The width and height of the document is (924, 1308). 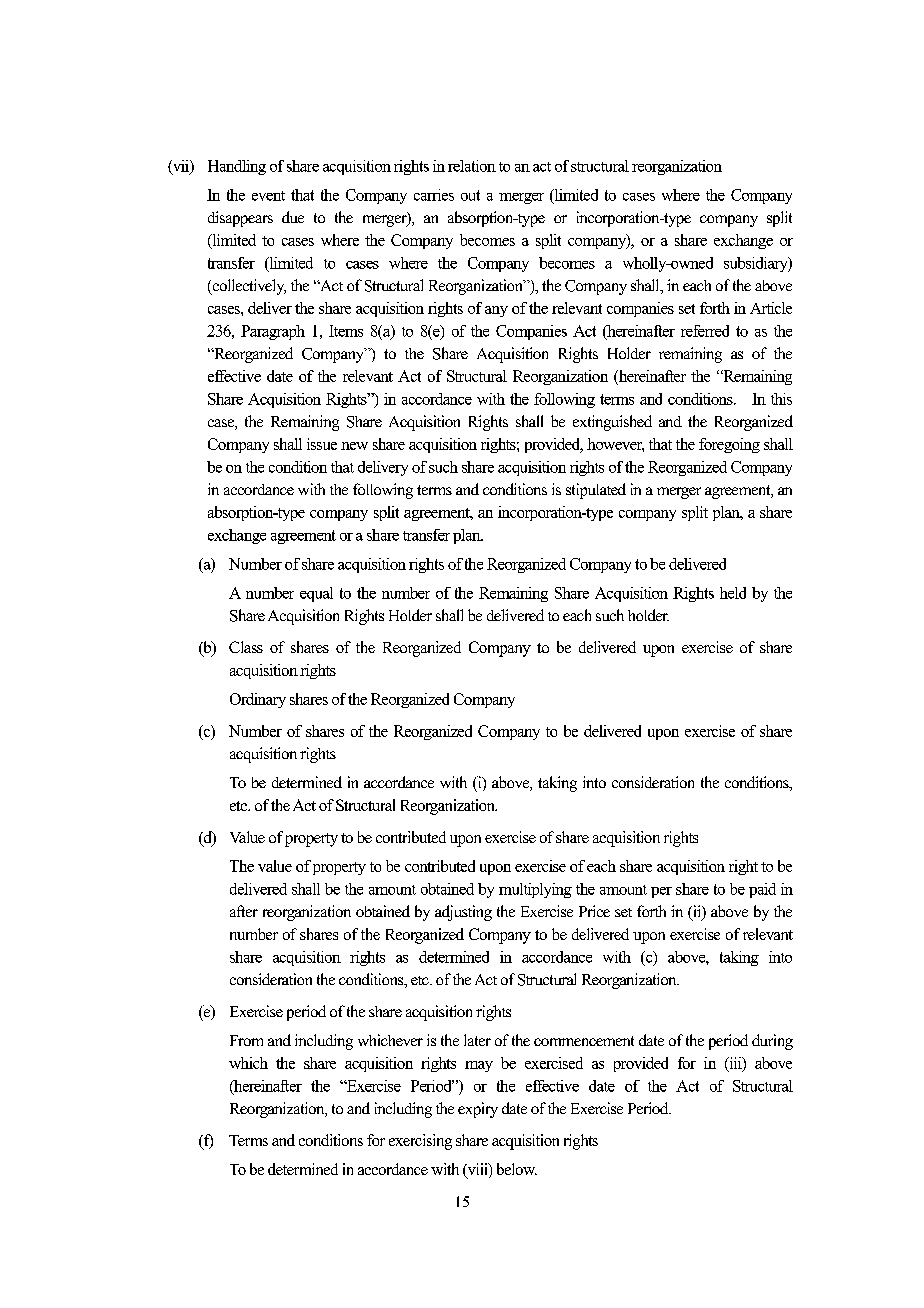 What do you see at coordinates (729, 445) in the document?
I see `foregoing` at bounding box center [729, 445].
